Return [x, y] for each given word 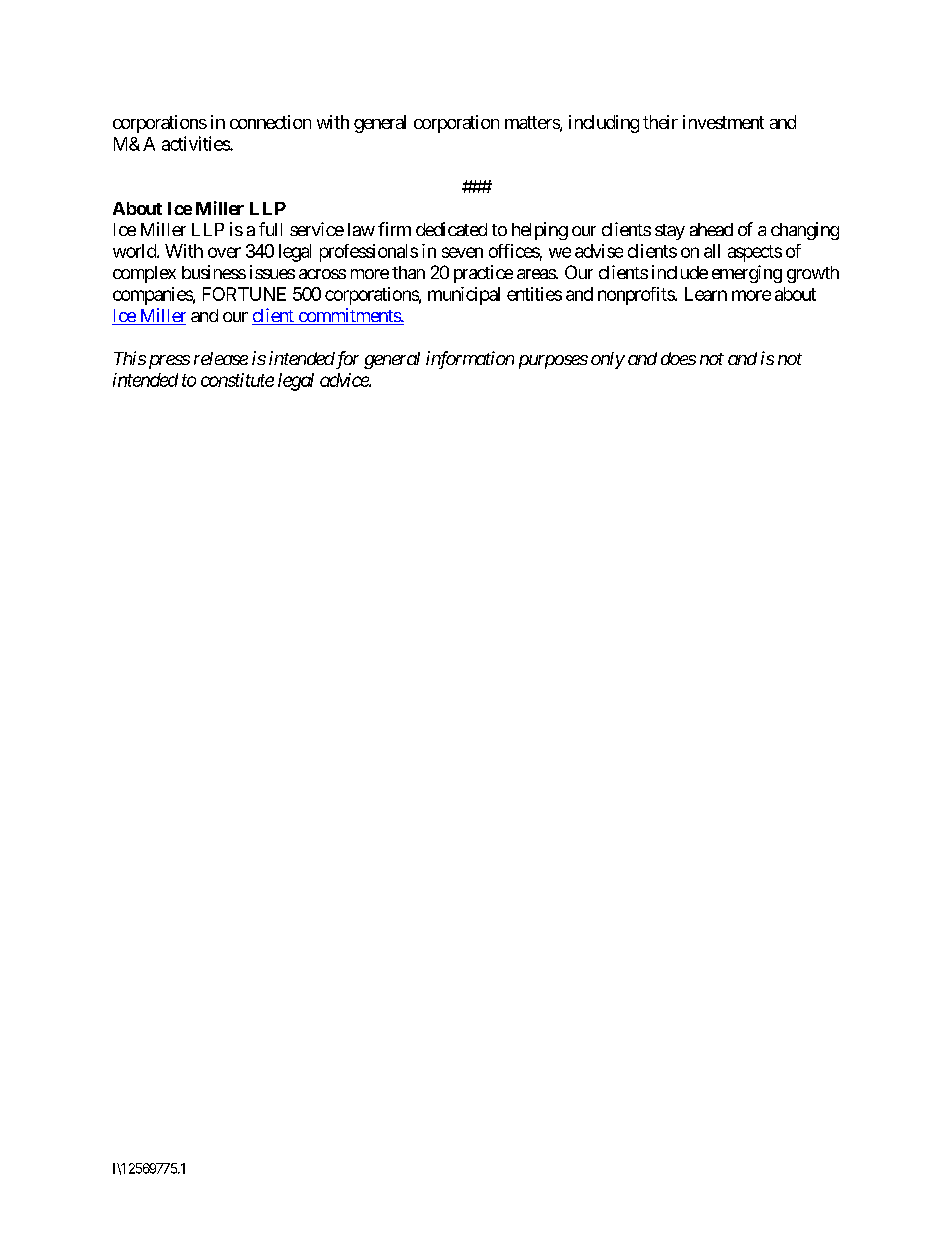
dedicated [451, 229]
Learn [706, 294]
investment [723, 122]
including [604, 124]
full [270, 229]
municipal [464, 296]
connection [270, 122]
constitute [237, 380]
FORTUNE [244, 294]
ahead [711, 229]
